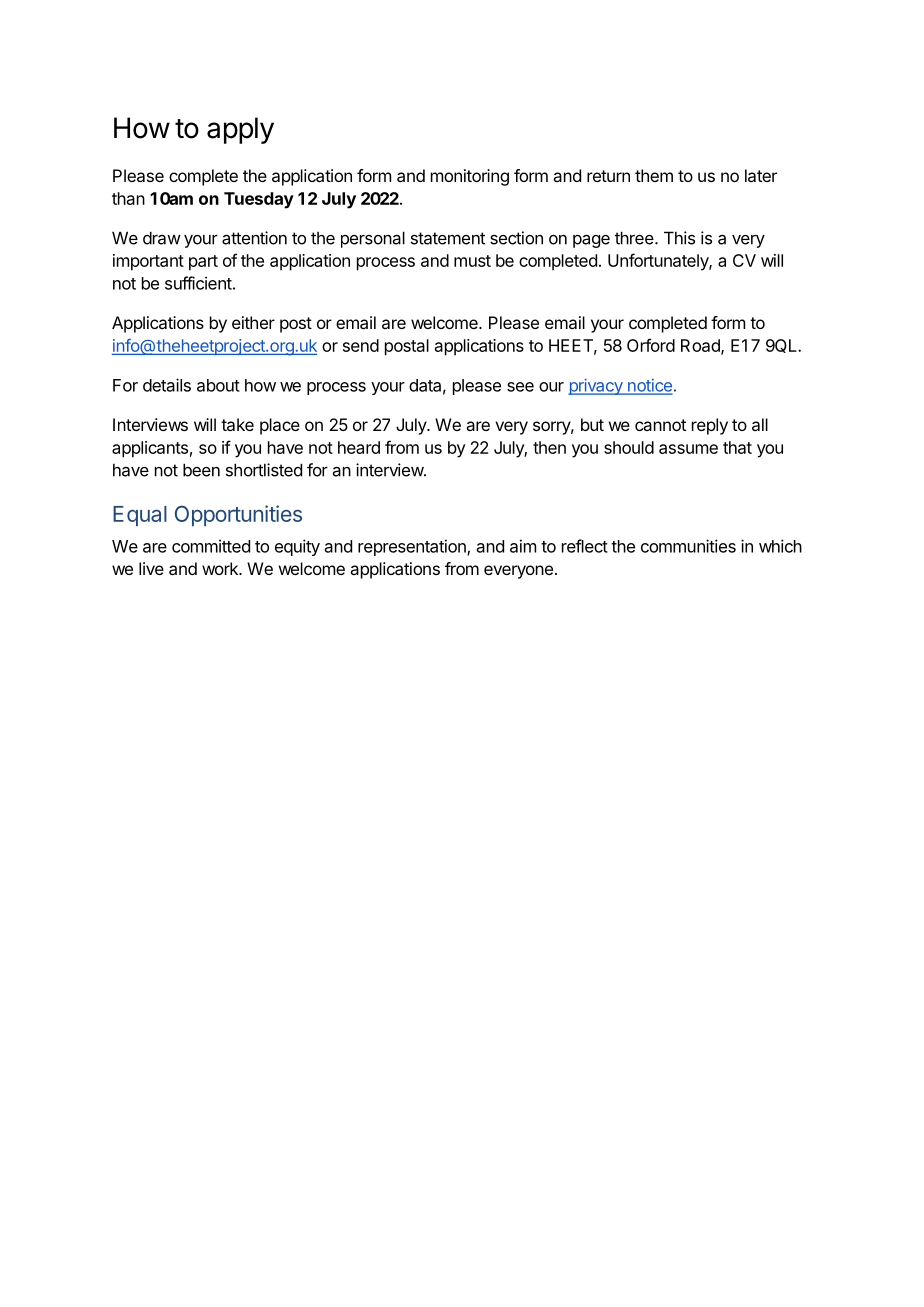  I want to click on apply, so click(240, 130).
